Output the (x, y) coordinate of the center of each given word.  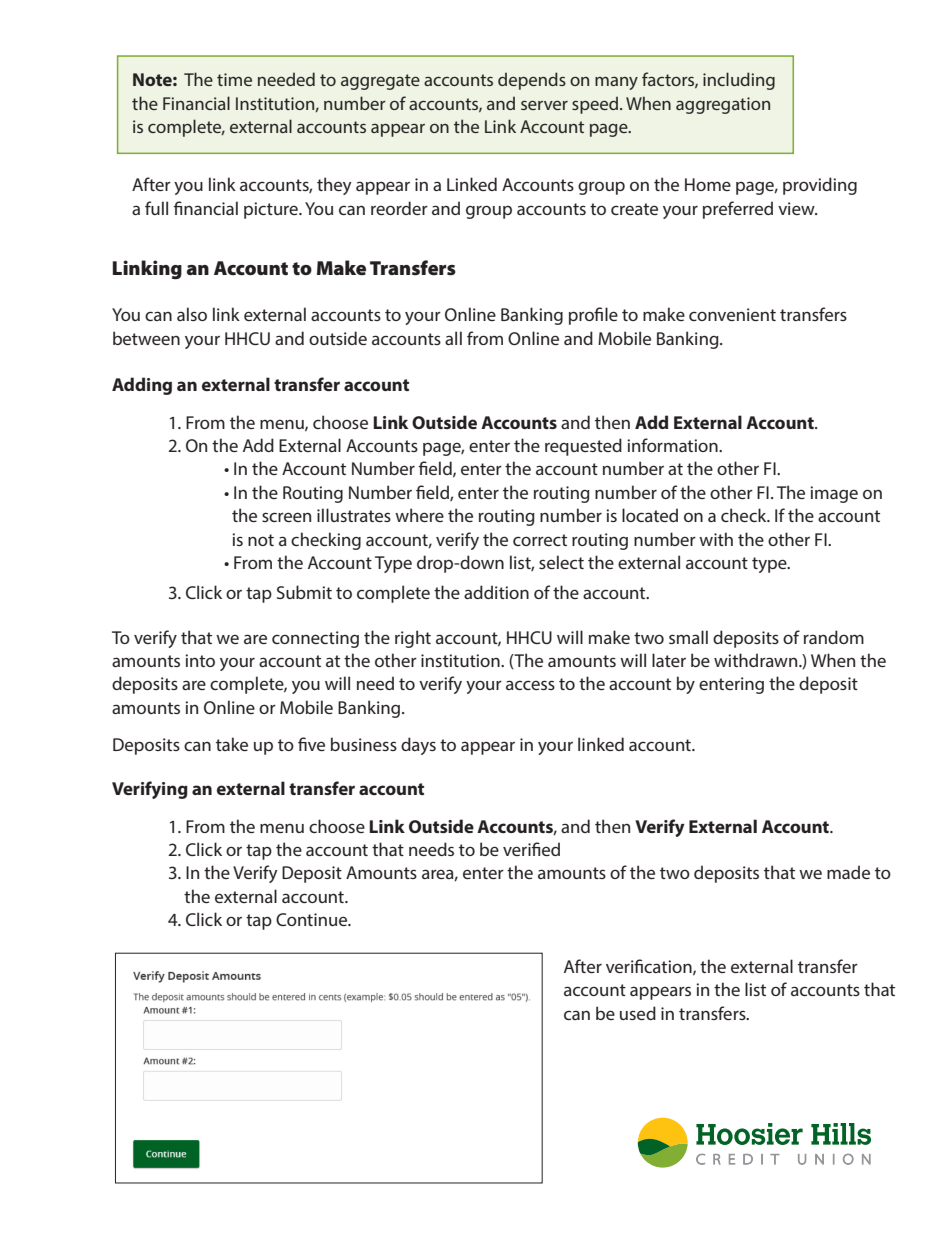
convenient (732, 314)
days (418, 746)
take (232, 744)
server (544, 105)
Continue (313, 919)
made (848, 872)
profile (593, 316)
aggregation (723, 105)
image (834, 494)
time (234, 79)
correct (540, 540)
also (192, 314)
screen (286, 517)
